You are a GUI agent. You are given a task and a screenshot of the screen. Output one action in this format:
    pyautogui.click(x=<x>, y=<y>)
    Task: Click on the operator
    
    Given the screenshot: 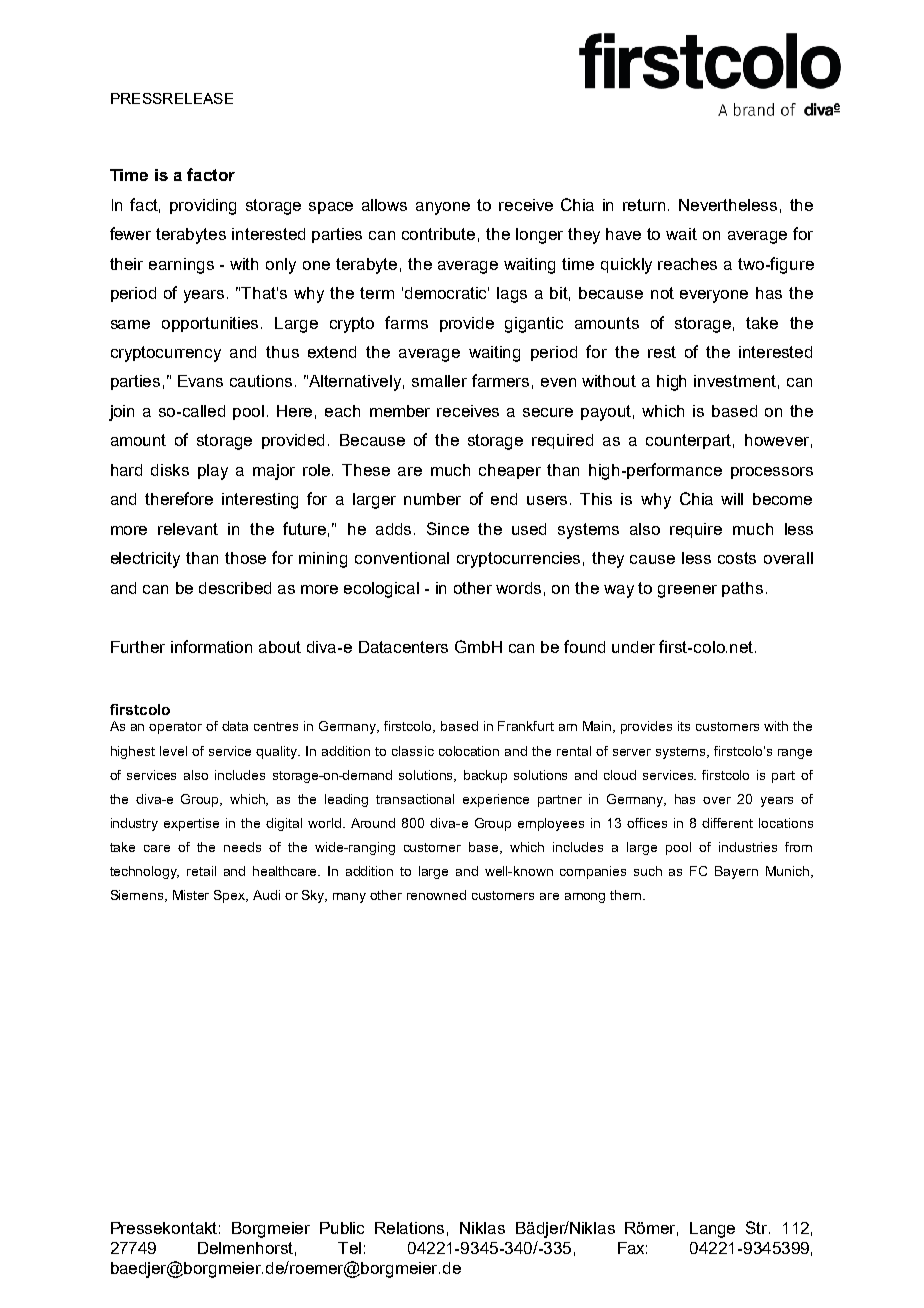 What is the action you would take?
    pyautogui.click(x=175, y=728)
